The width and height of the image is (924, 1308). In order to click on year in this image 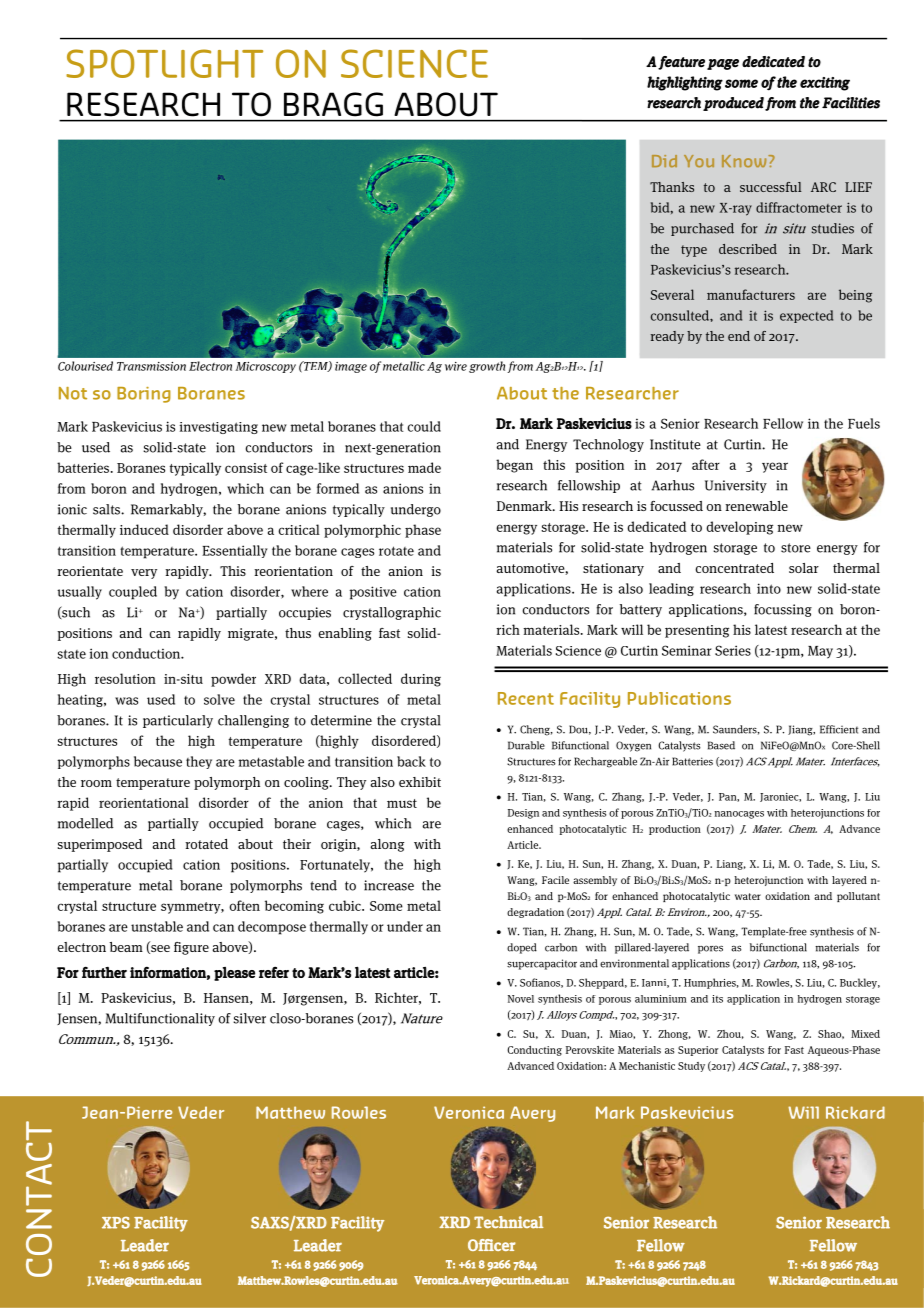, I will do `click(775, 467)`.
